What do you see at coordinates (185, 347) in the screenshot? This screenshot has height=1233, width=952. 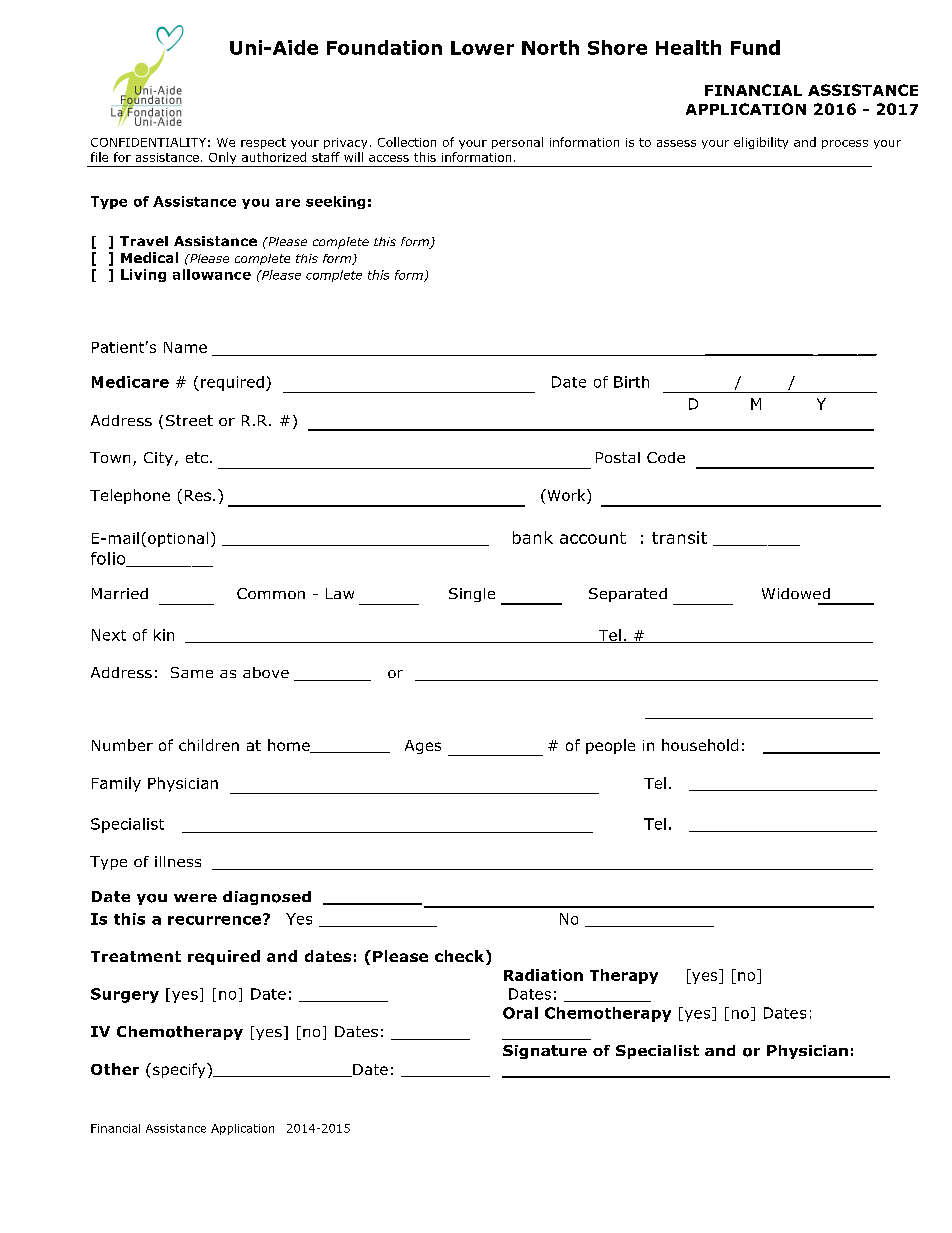 I see `Name` at bounding box center [185, 347].
